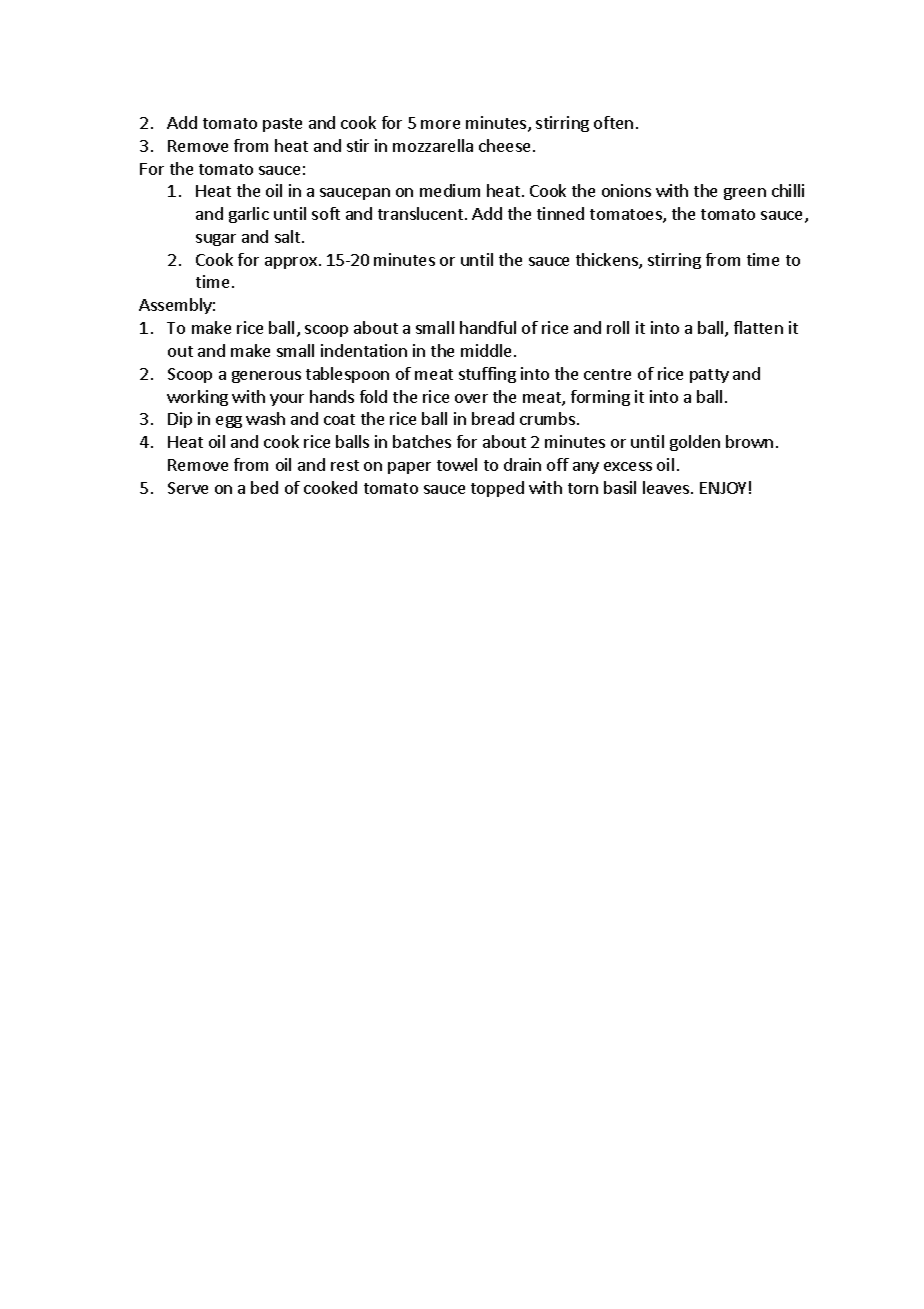 The height and width of the screenshot is (1309, 924). Describe the element at coordinates (497, 489) in the screenshot. I see `topped` at that location.
